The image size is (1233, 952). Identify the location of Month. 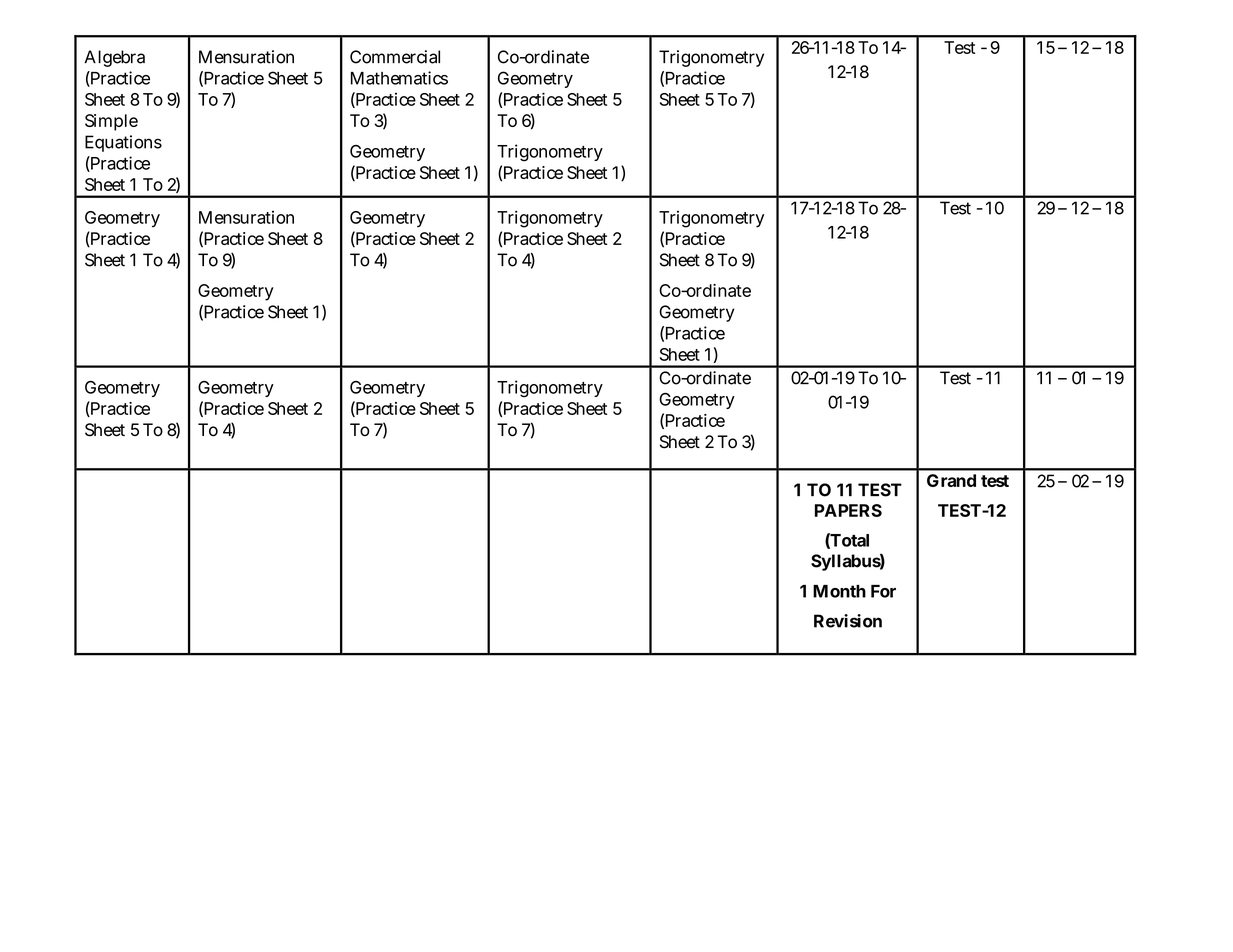
(839, 591).
